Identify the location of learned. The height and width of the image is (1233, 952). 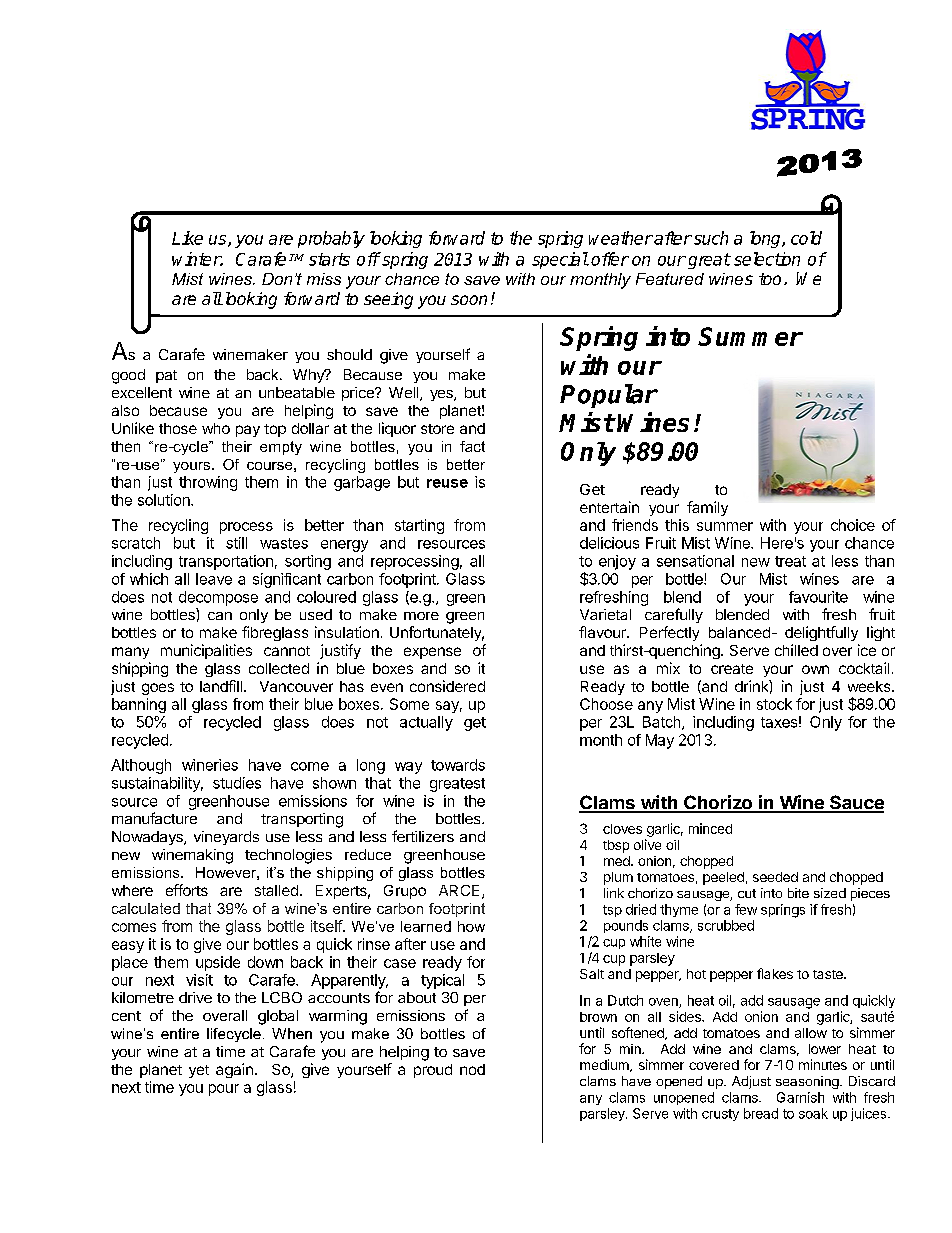
(426, 926).
